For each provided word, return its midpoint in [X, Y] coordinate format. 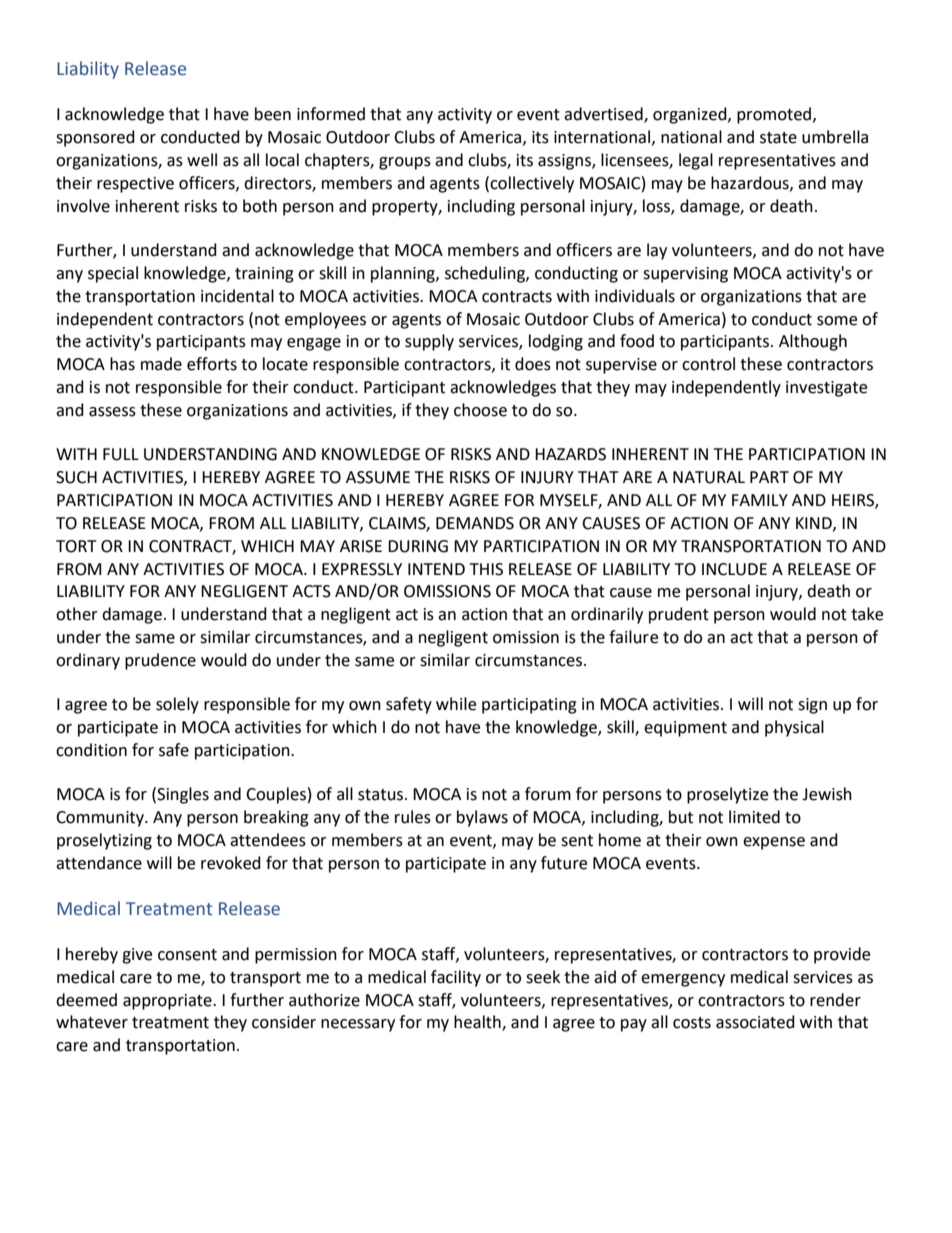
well [202, 160]
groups [405, 163]
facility [456, 978]
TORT [76, 546]
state [778, 138]
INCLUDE [734, 569]
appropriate [168, 1002]
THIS [486, 569]
